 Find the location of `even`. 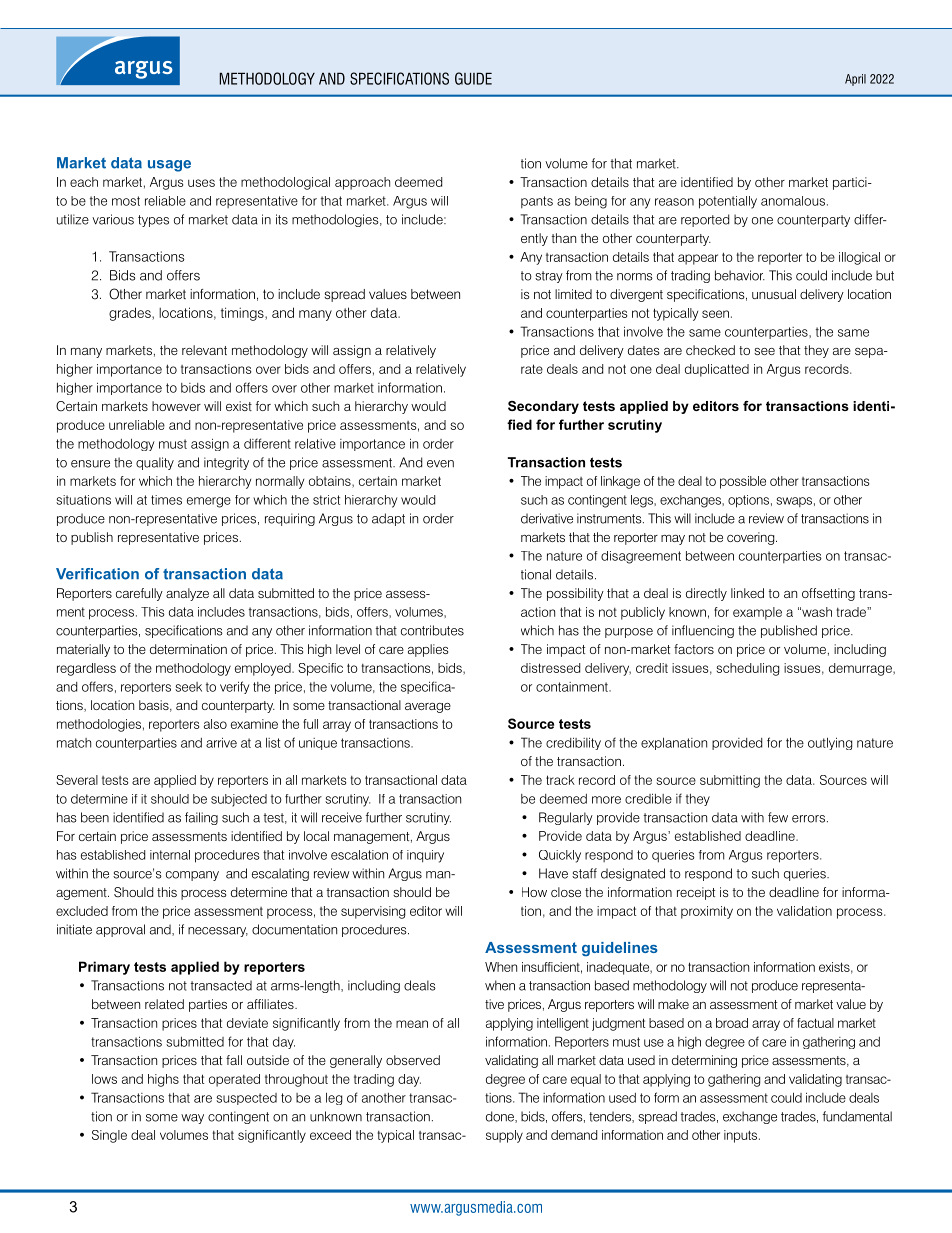

even is located at coordinates (440, 464).
